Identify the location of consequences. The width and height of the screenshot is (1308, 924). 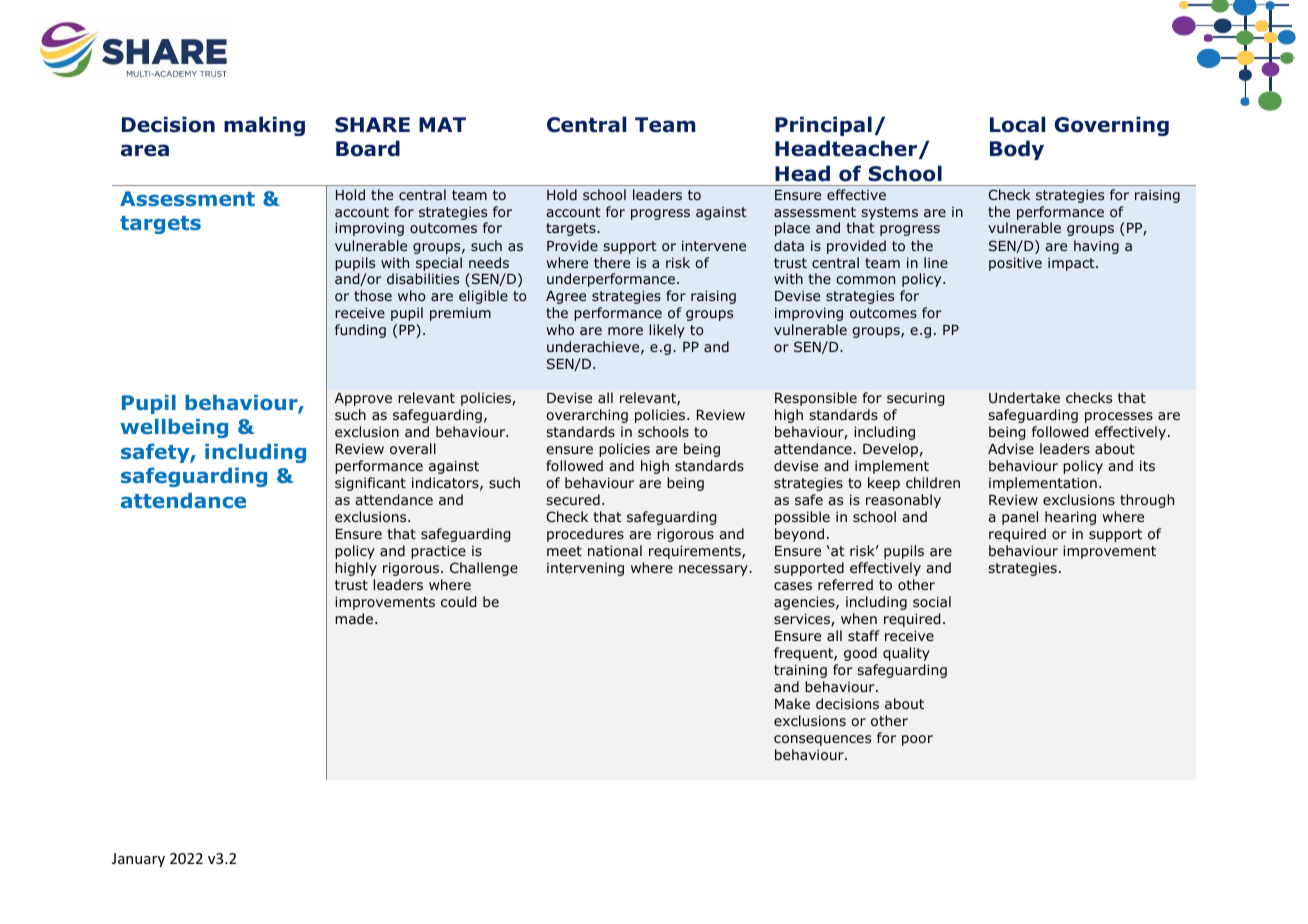
(822, 740).
